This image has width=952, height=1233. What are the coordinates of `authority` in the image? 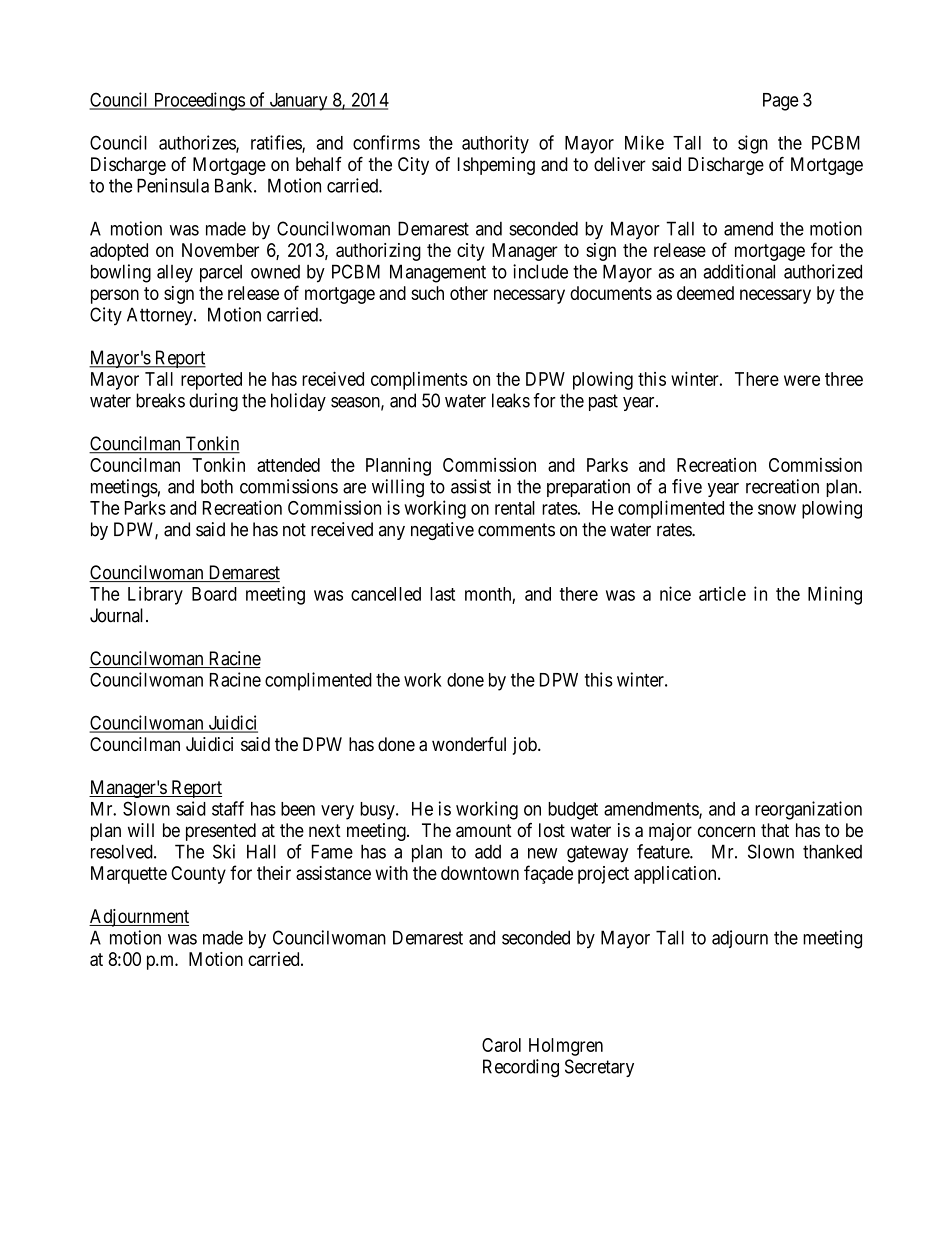 It's located at (495, 144).
